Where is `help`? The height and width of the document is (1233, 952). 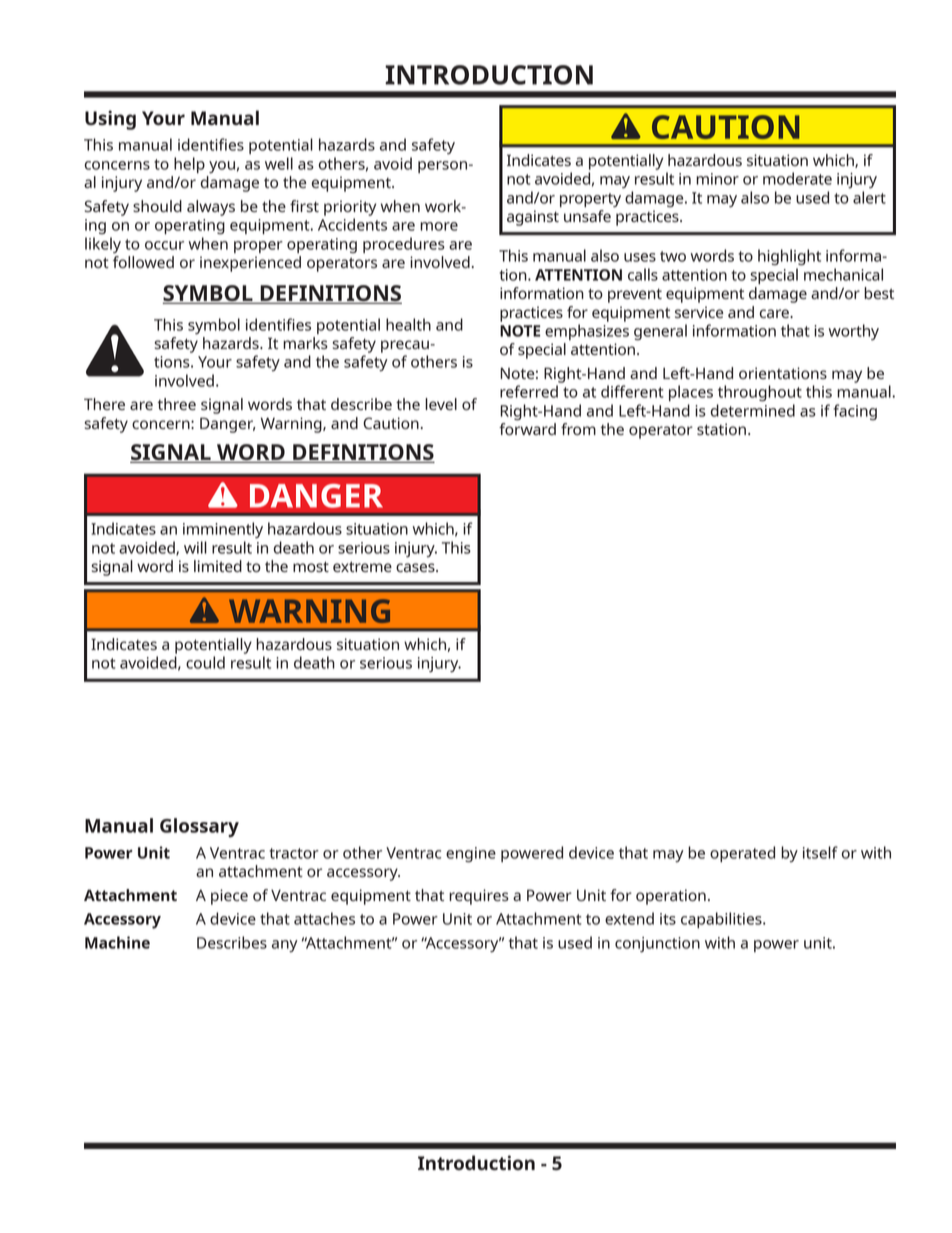 help is located at coordinates (189, 165).
